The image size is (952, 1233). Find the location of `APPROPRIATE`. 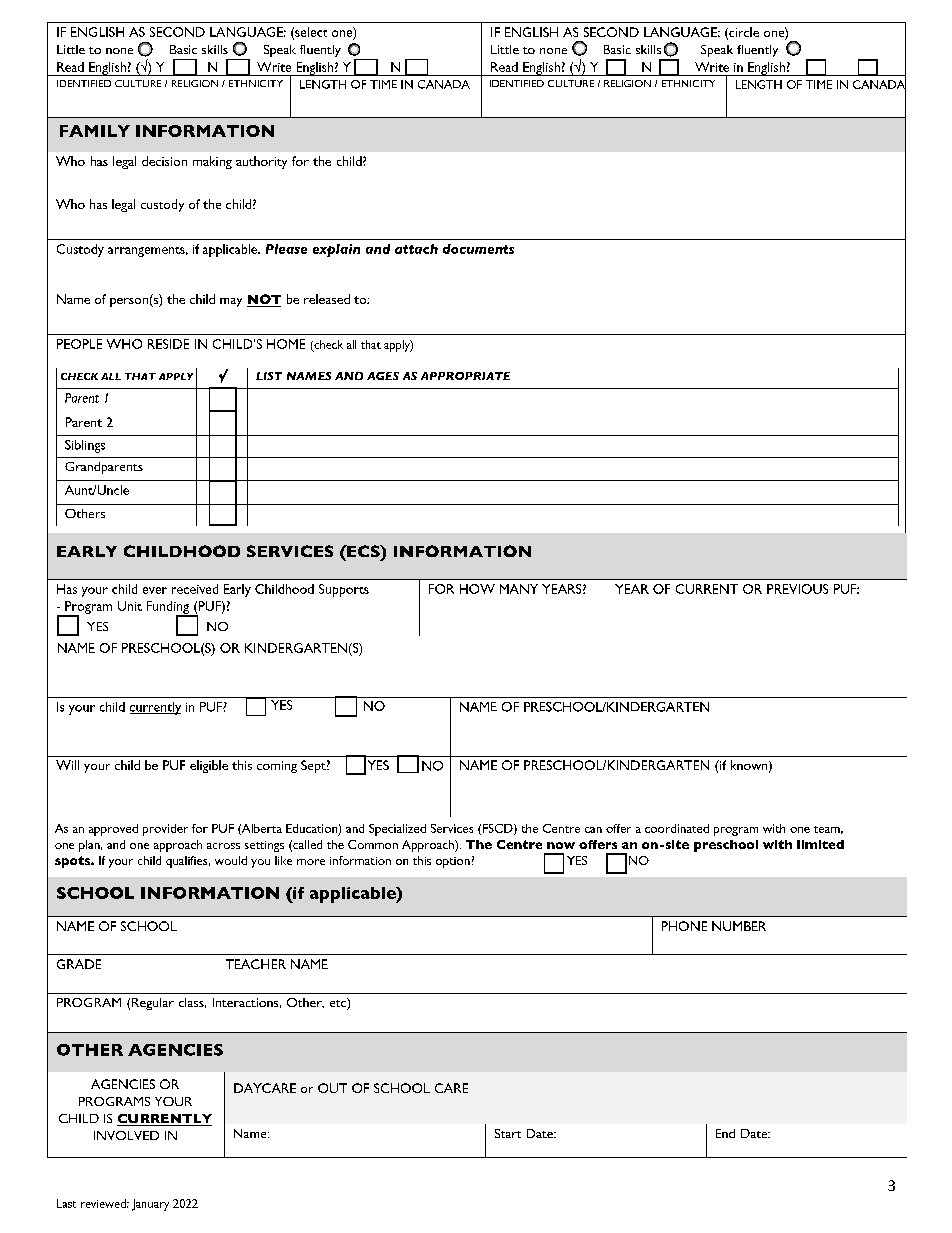

APPROPRIATE is located at coordinates (465, 376).
